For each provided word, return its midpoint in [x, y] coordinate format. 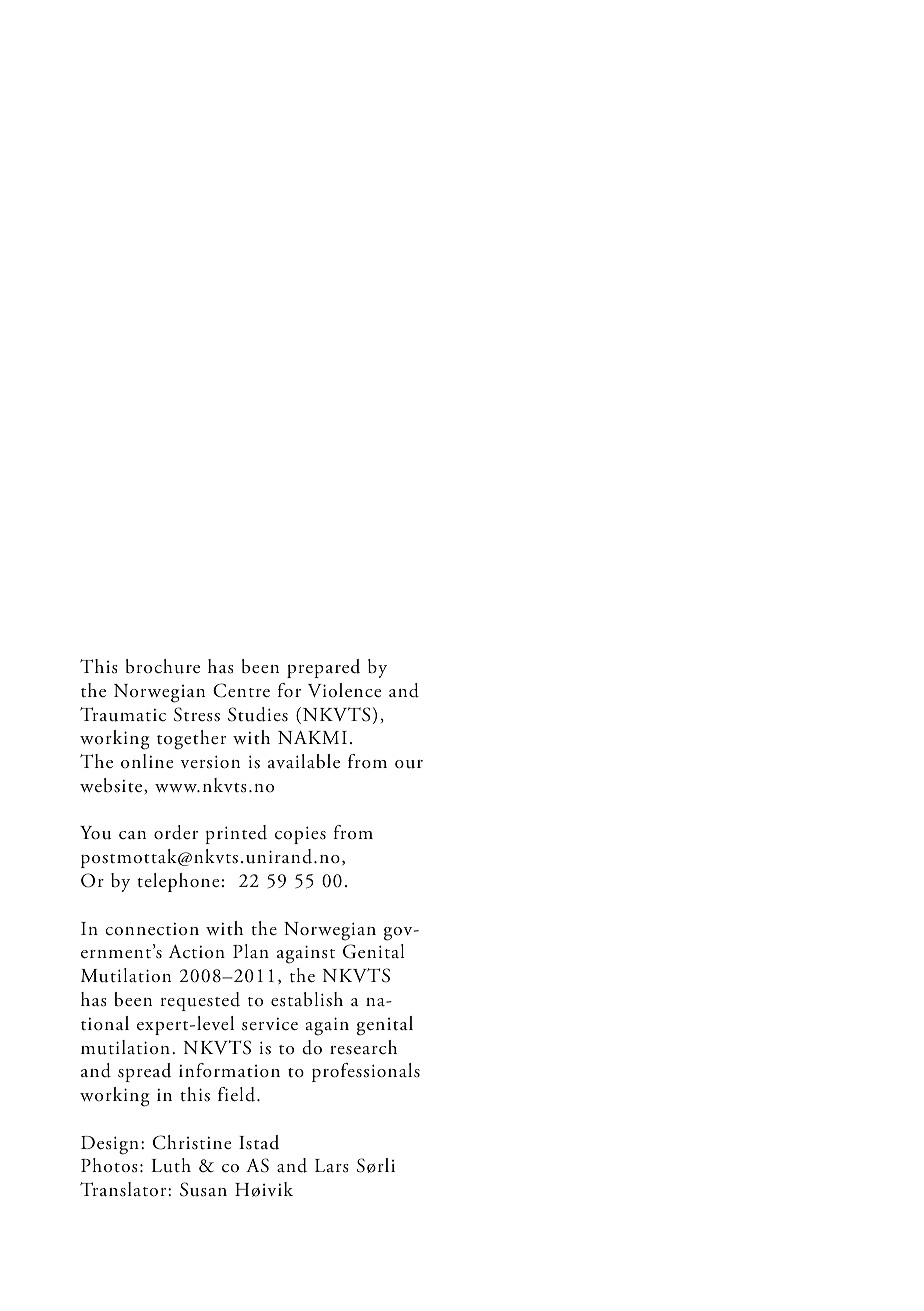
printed [236, 834]
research [363, 1047]
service [270, 1024]
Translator [124, 1189]
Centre [241, 690]
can [132, 835]
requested [200, 1001]
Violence [344, 690]
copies [300, 835]
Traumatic [123, 714]
